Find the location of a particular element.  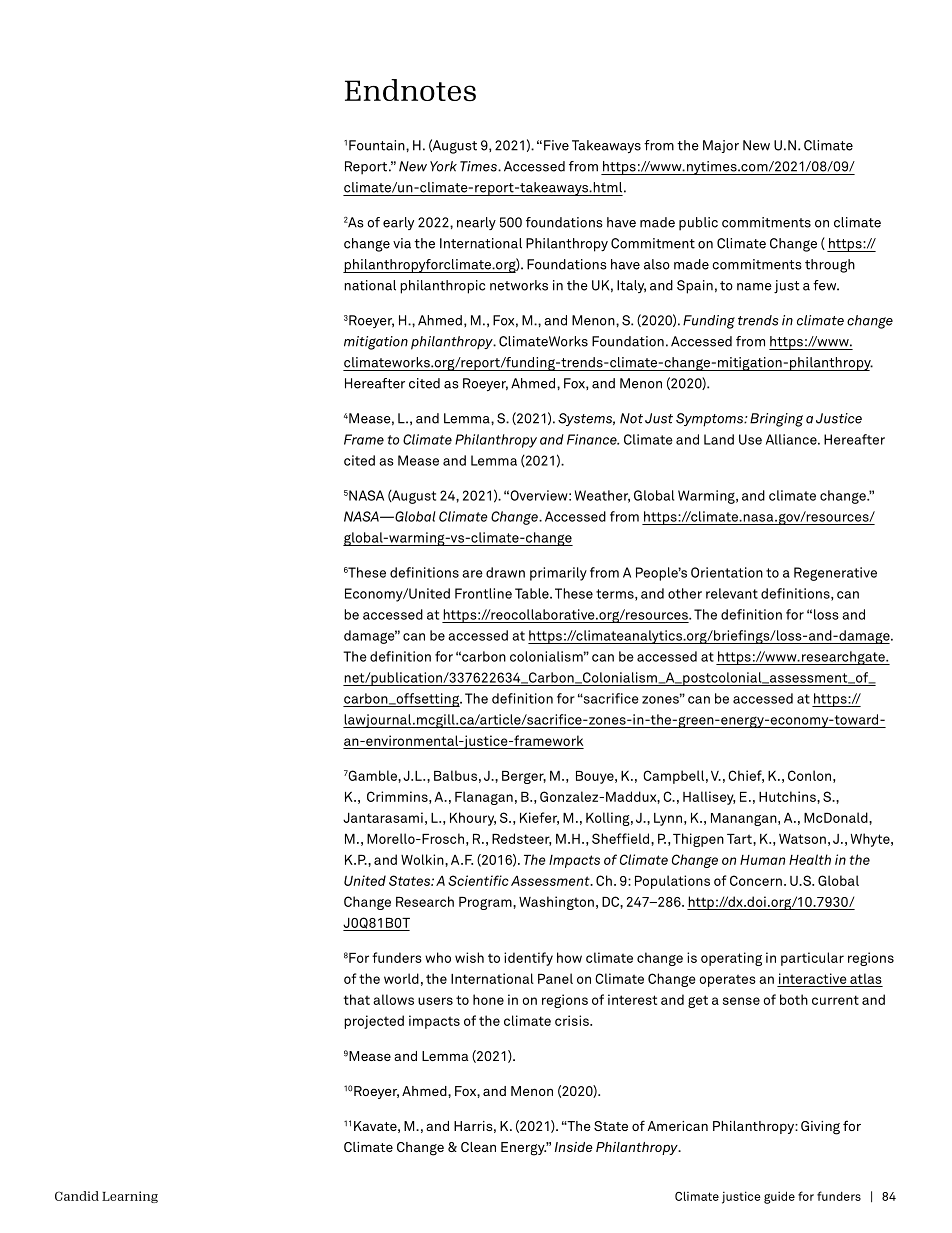

that is located at coordinates (357, 999).
